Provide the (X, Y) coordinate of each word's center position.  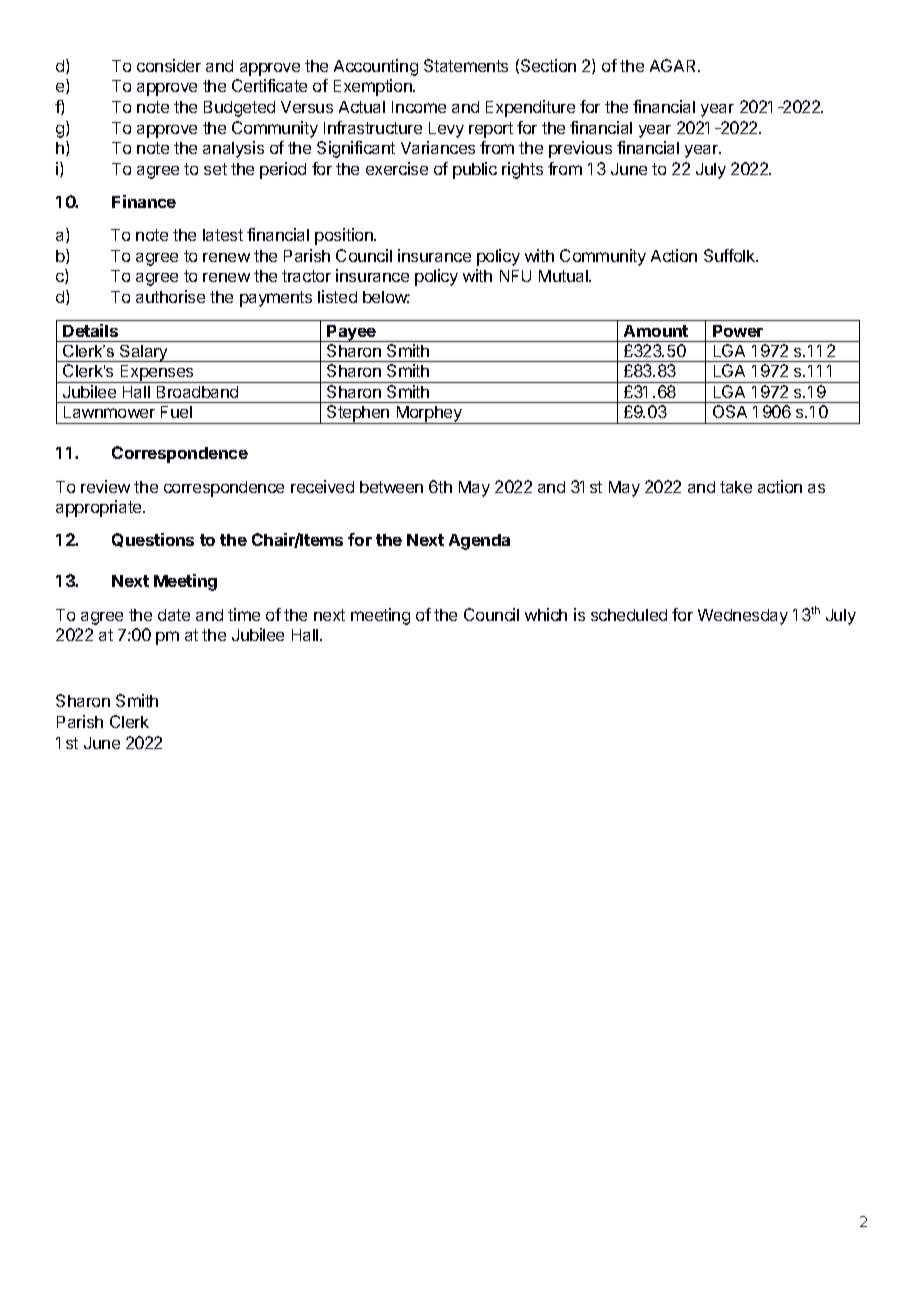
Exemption (374, 87)
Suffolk (731, 255)
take (736, 487)
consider (169, 65)
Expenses (157, 374)
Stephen (358, 414)
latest (223, 235)
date (174, 615)
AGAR (674, 65)
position (345, 236)
